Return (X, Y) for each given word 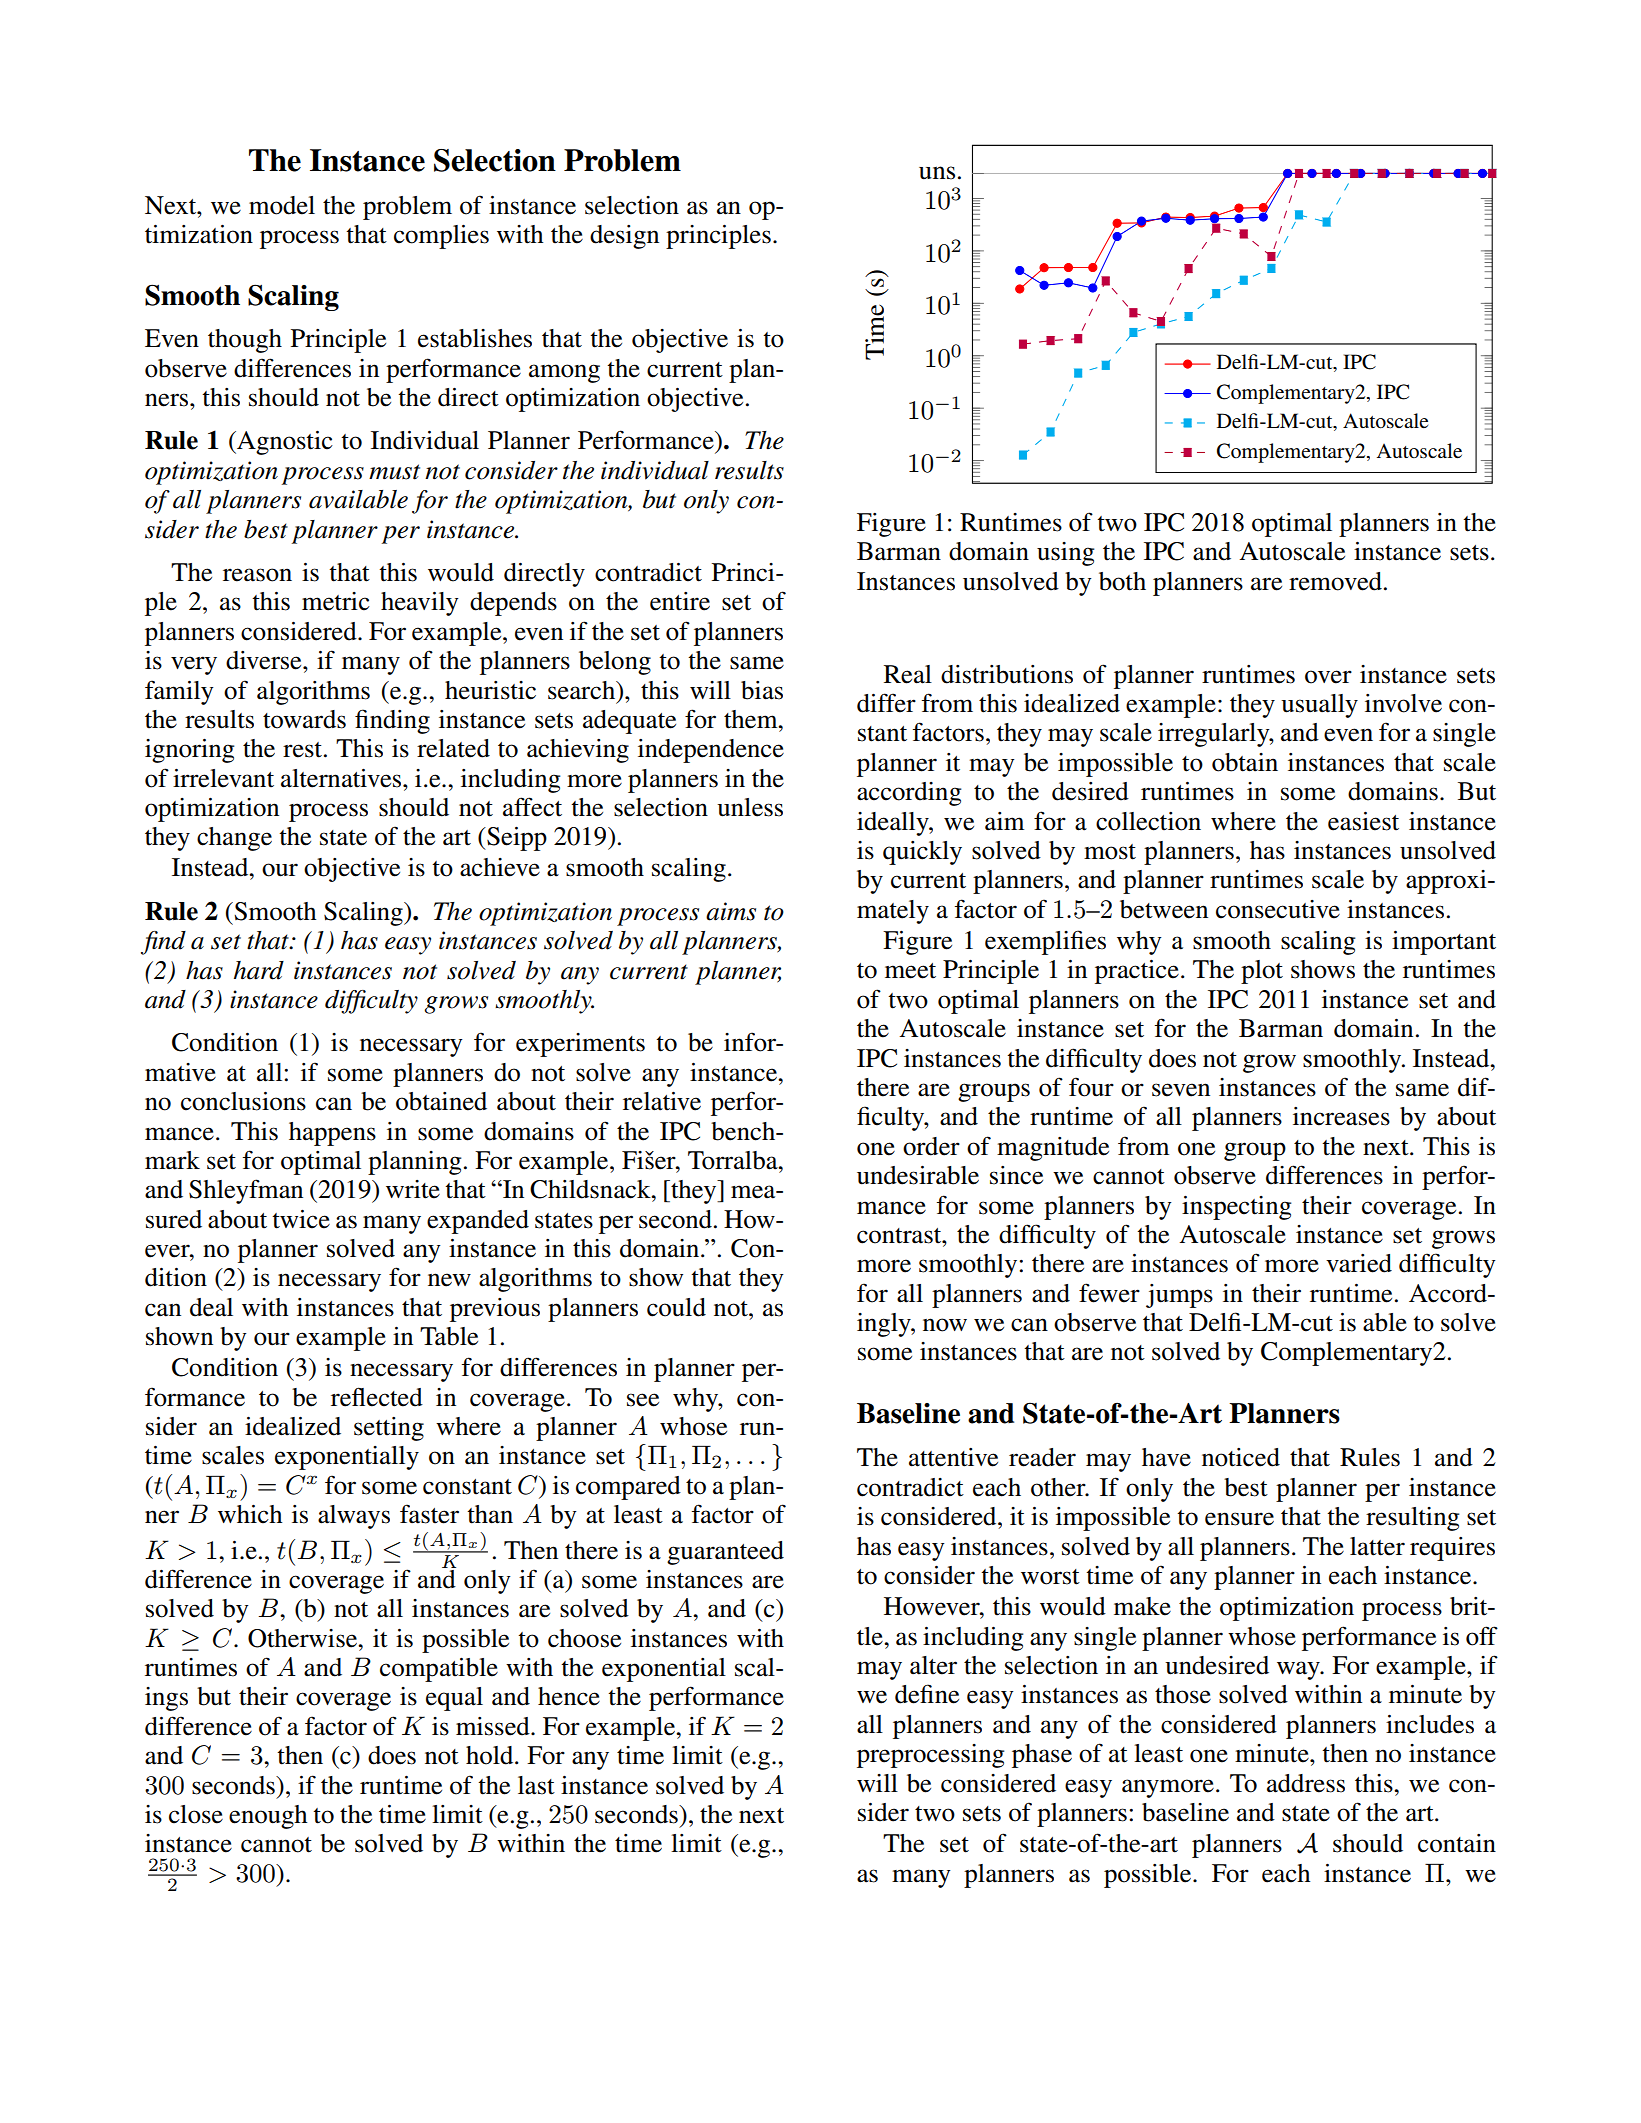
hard (259, 970)
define (927, 1694)
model (282, 205)
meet (910, 971)
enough (268, 1817)
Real (908, 674)
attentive (953, 1457)
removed (1335, 581)
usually (1319, 706)
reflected (377, 1397)
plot (1262, 972)
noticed (1241, 1457)
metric (336, 601)
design (624, 237)
